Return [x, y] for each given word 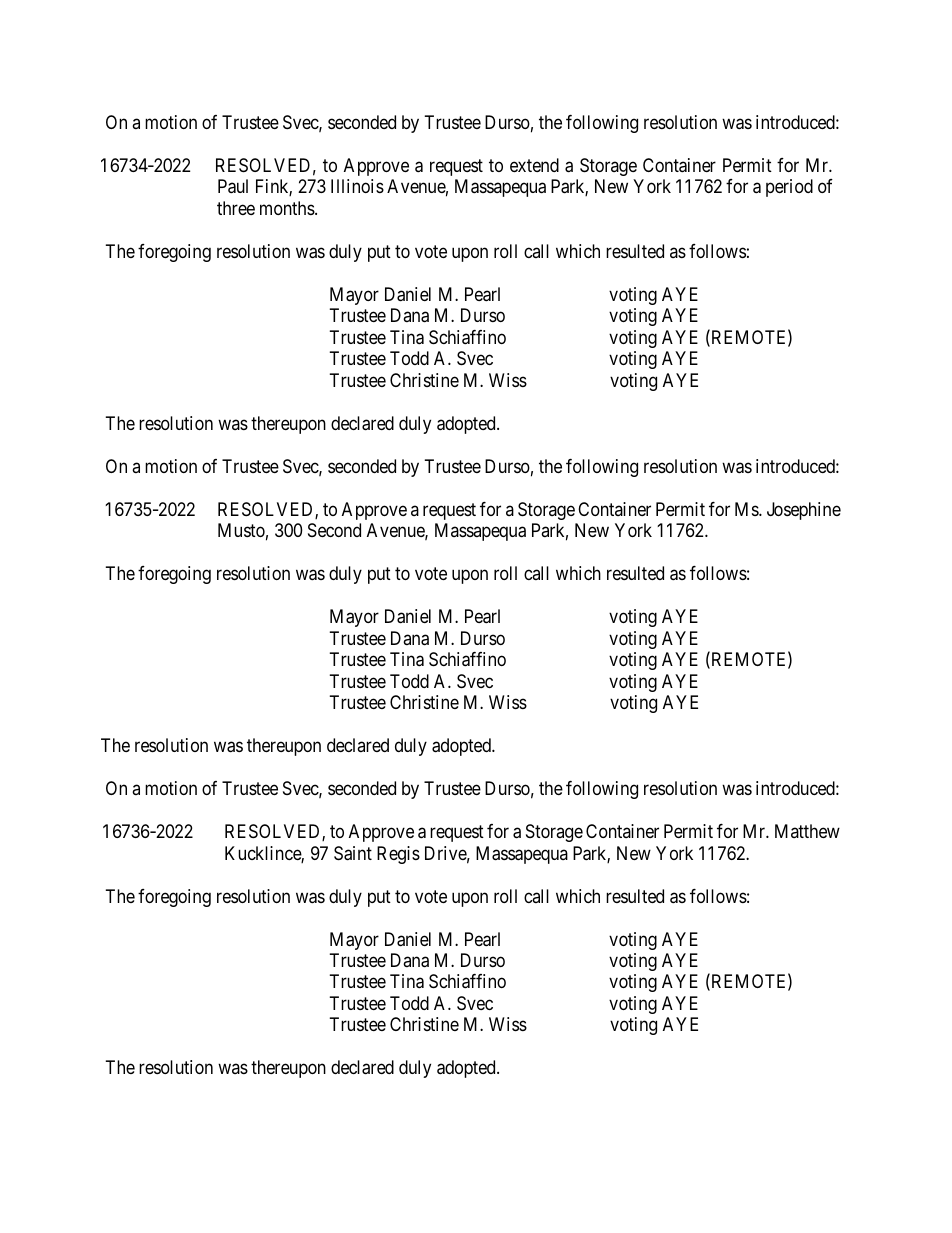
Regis [398, 855]
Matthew [807, 831]
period [789, 188]
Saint [353, 853]
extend [534, 165]
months [288, 208]
